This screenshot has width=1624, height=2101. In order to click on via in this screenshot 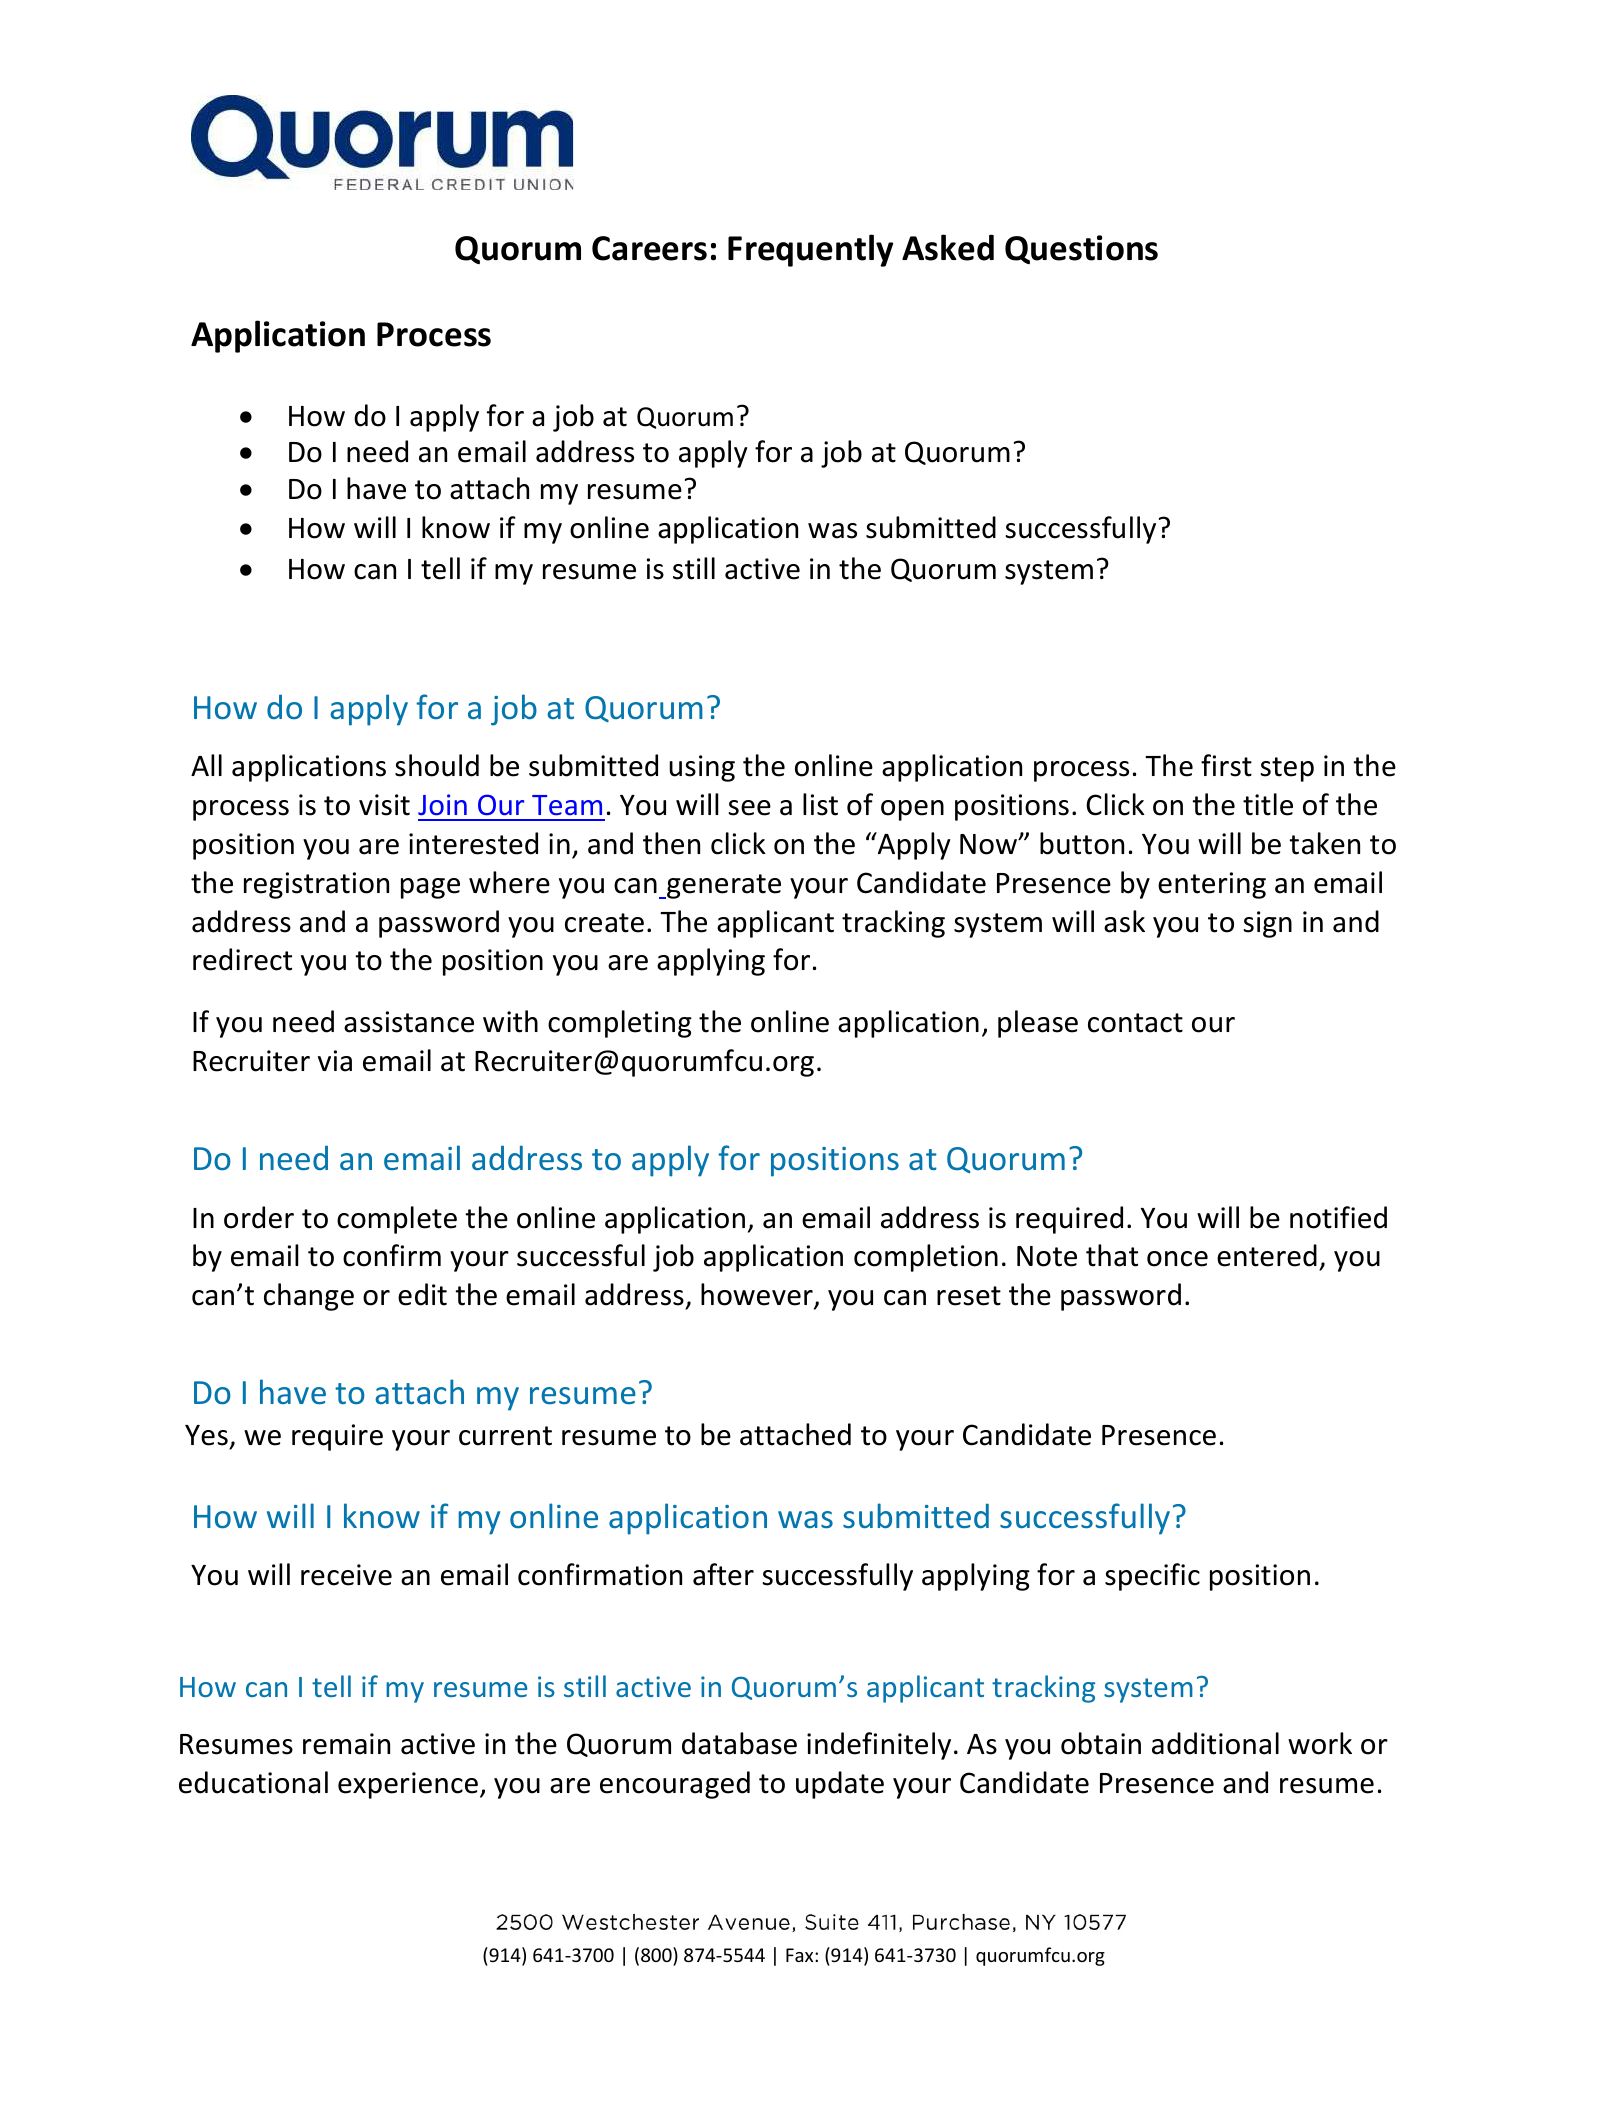, I will do `click(335, 1061)`.
